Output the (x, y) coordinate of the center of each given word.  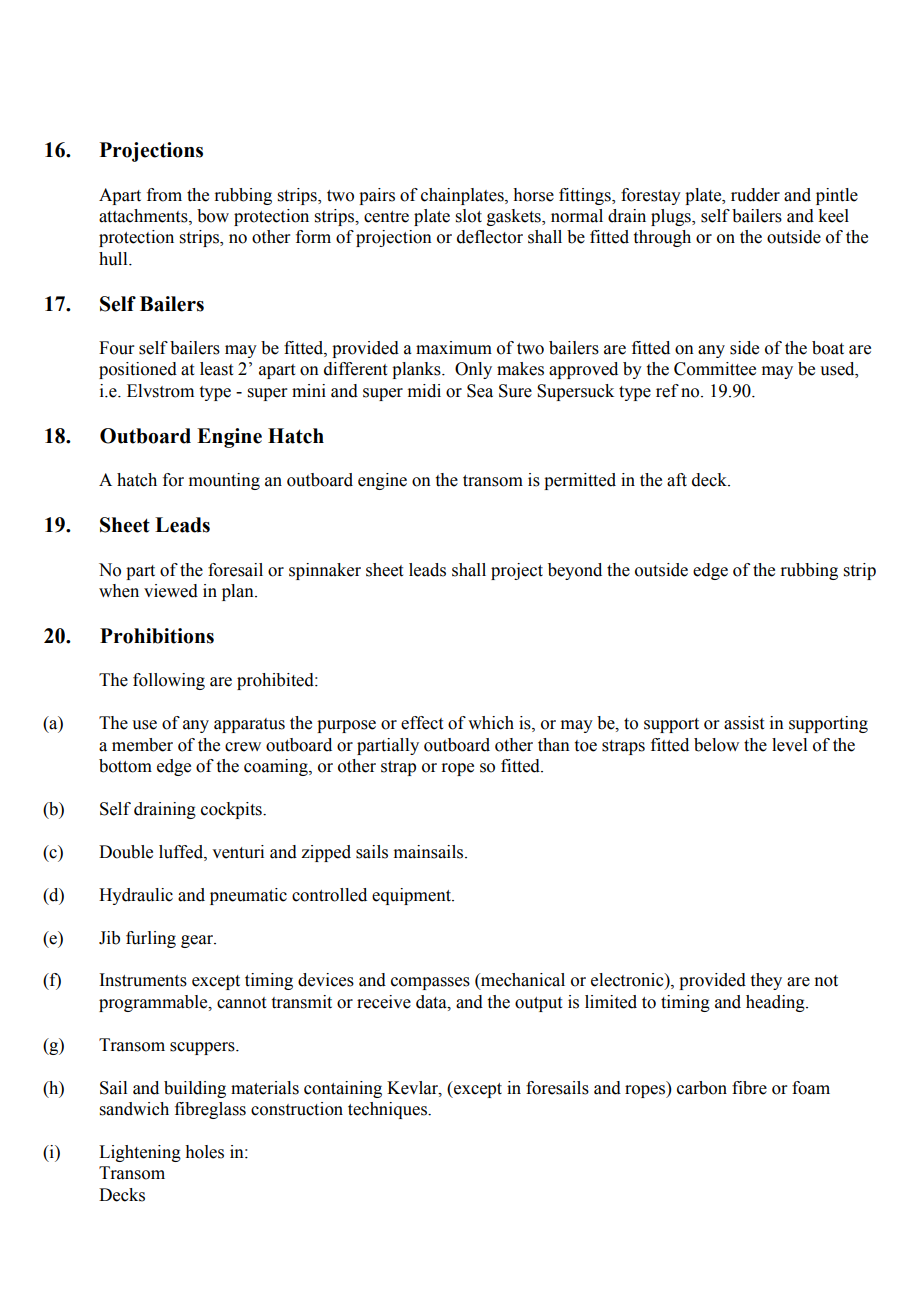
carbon (702, 1088)
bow (213, 216)
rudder (755, 195)
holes (204, 1152)
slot (469, 216)
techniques (388, 1110)
